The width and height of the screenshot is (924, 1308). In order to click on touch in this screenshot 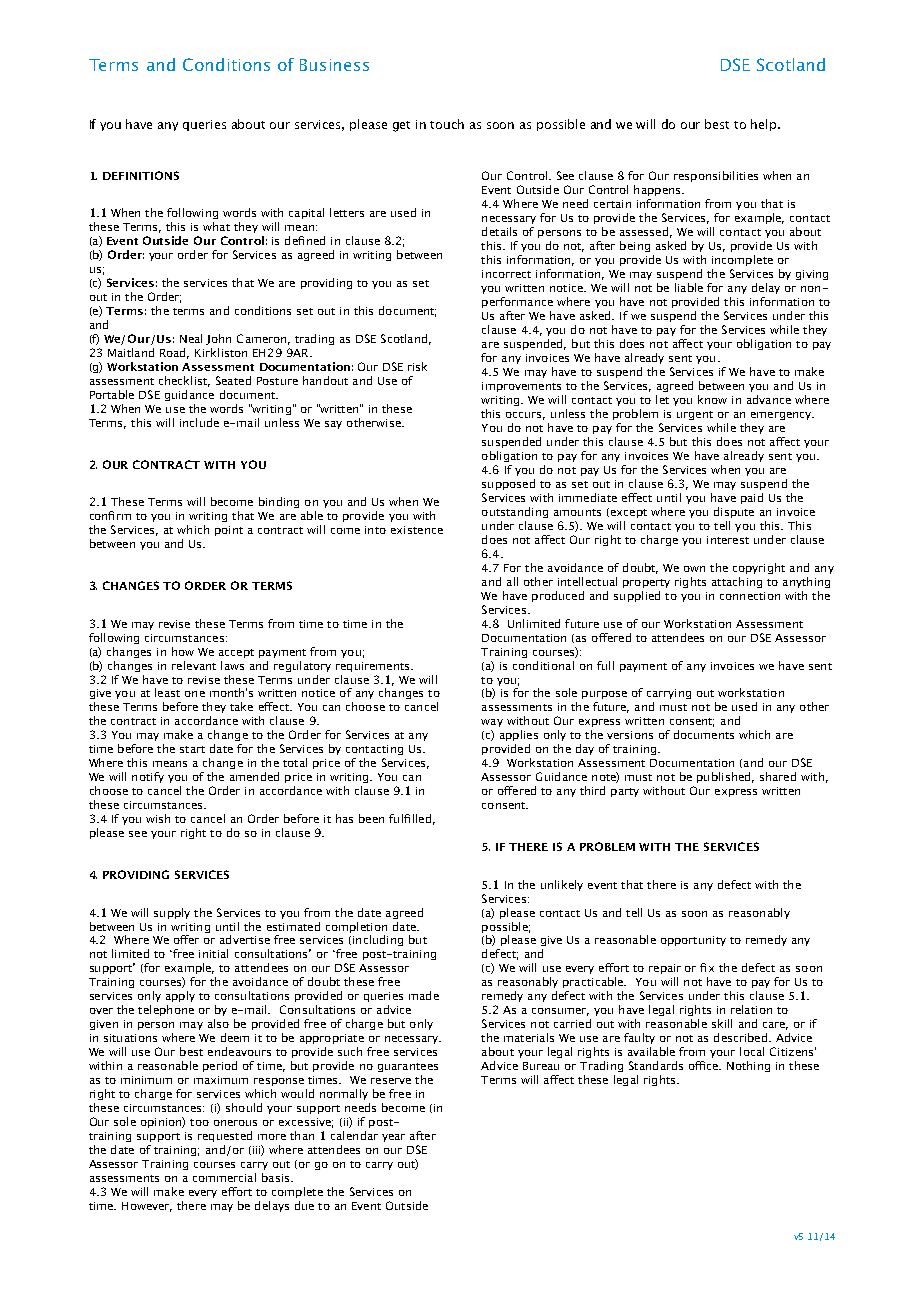, I will do `click(447, 124)`.
